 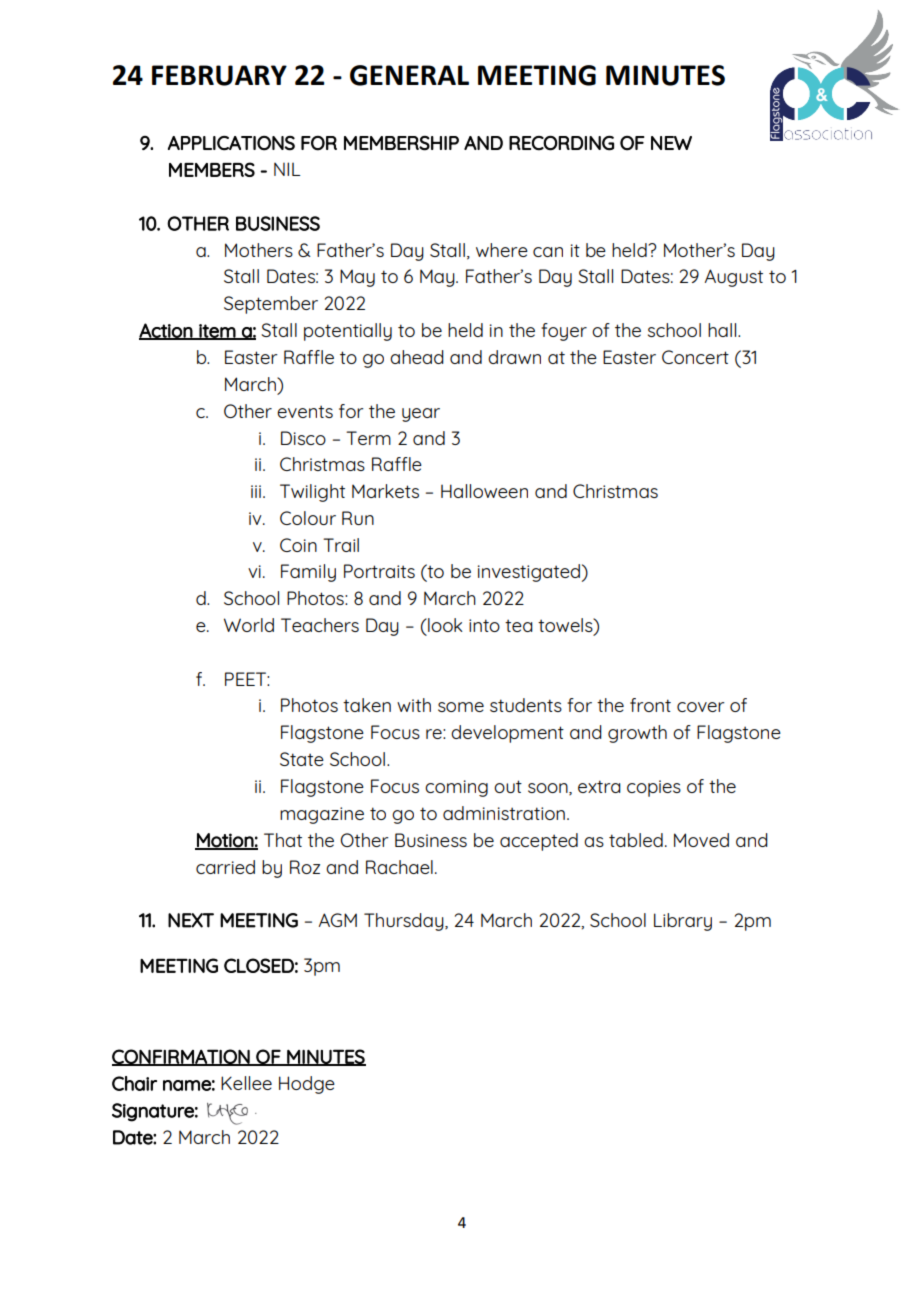 What do you see at coordinates (409, 75) in the screenshot?
I see `GENERAL` at bounding box center [409, 75].
